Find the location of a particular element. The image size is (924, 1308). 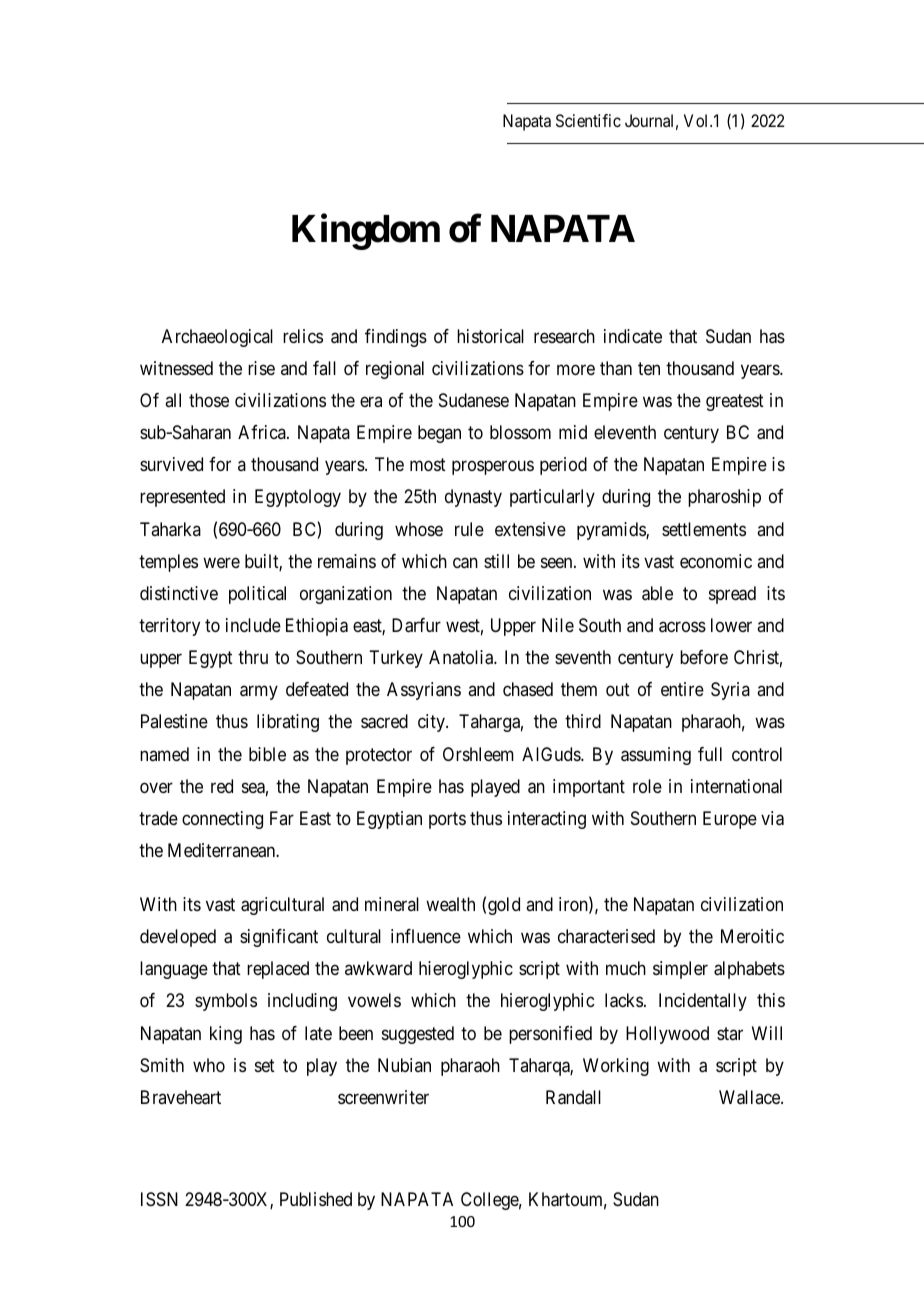

thru is located at coordinates (253, 657).
